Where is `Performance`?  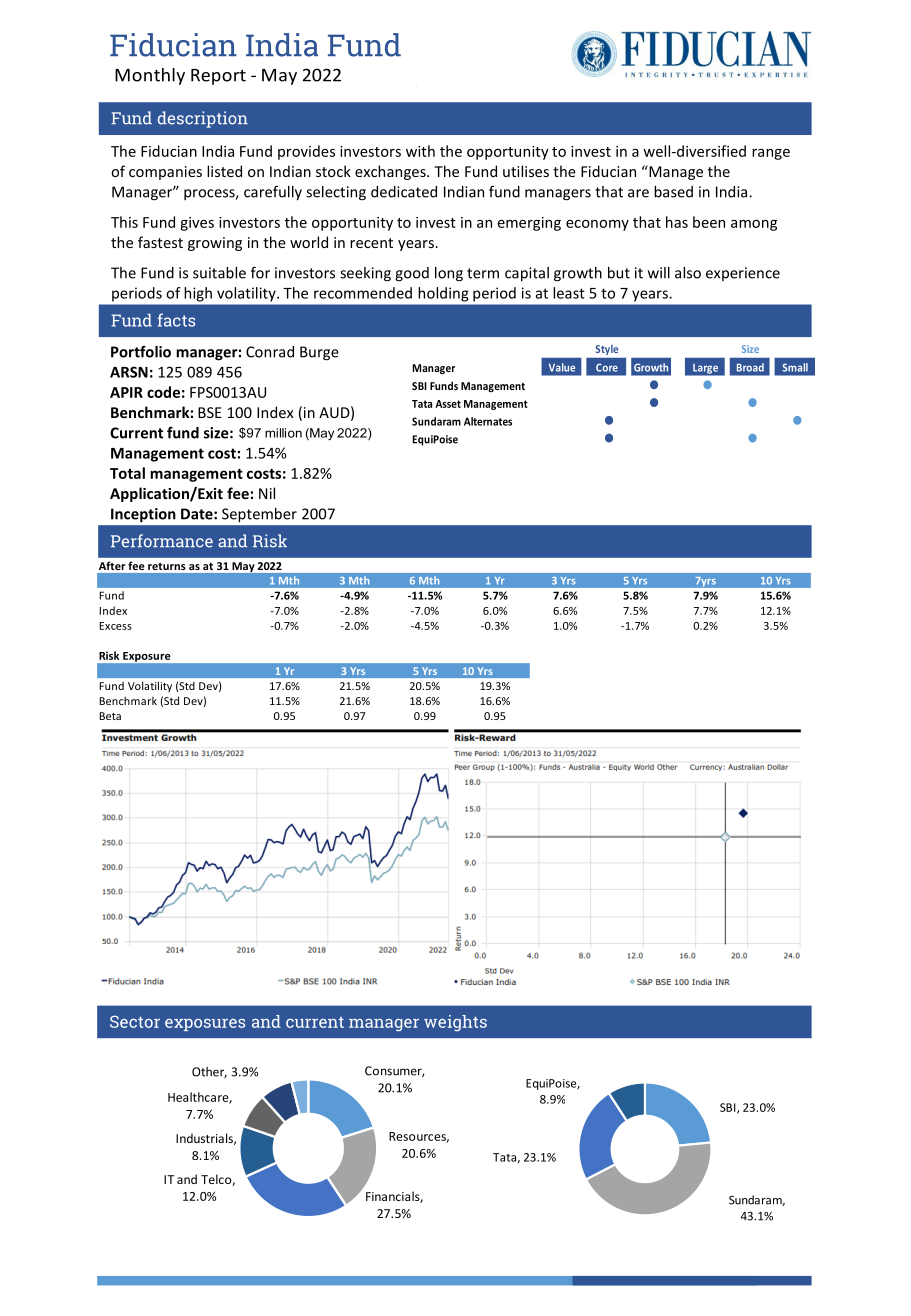 Performance is located at coordinates (162, 541).
